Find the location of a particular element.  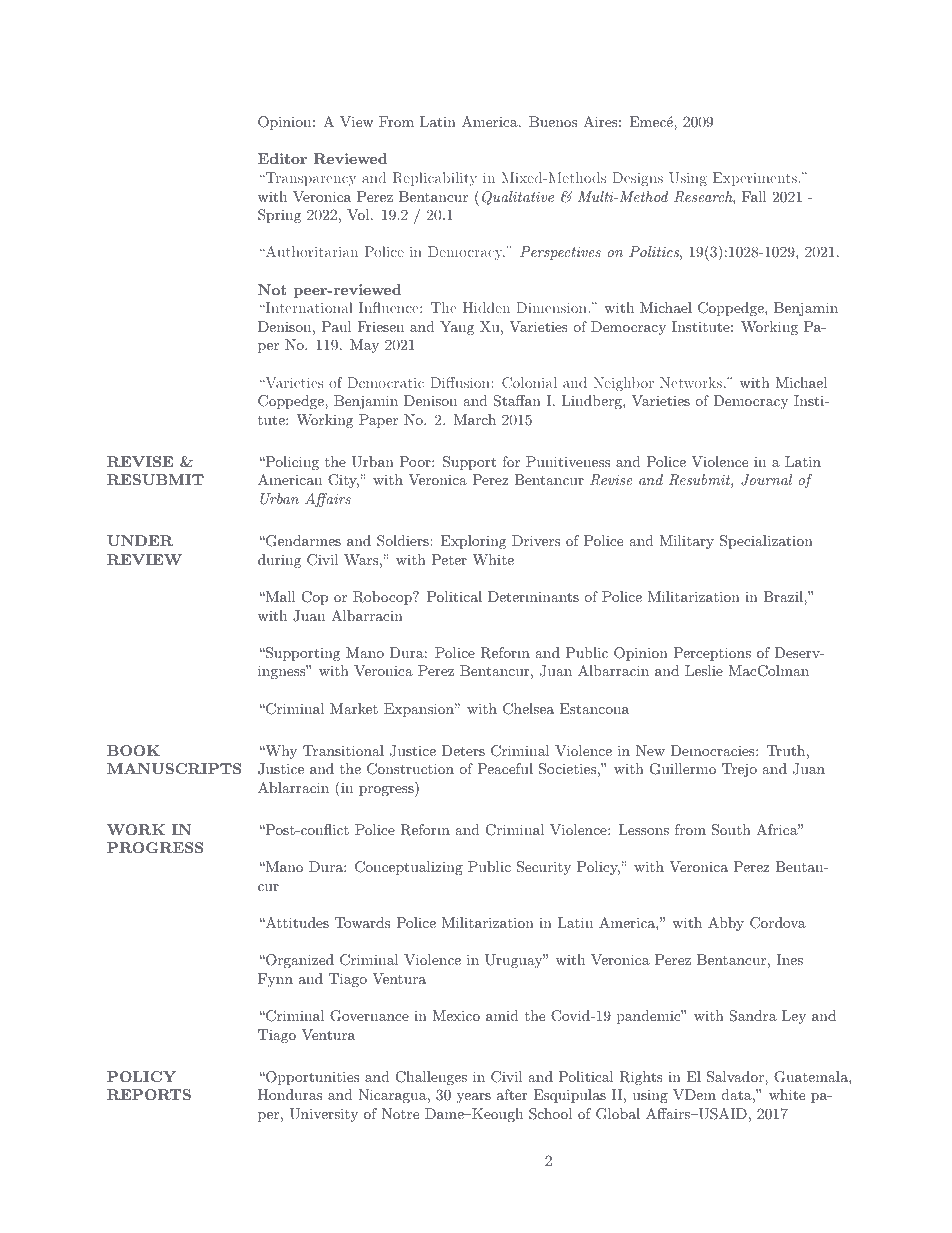

Editor is located at coordinates (282, 158).
